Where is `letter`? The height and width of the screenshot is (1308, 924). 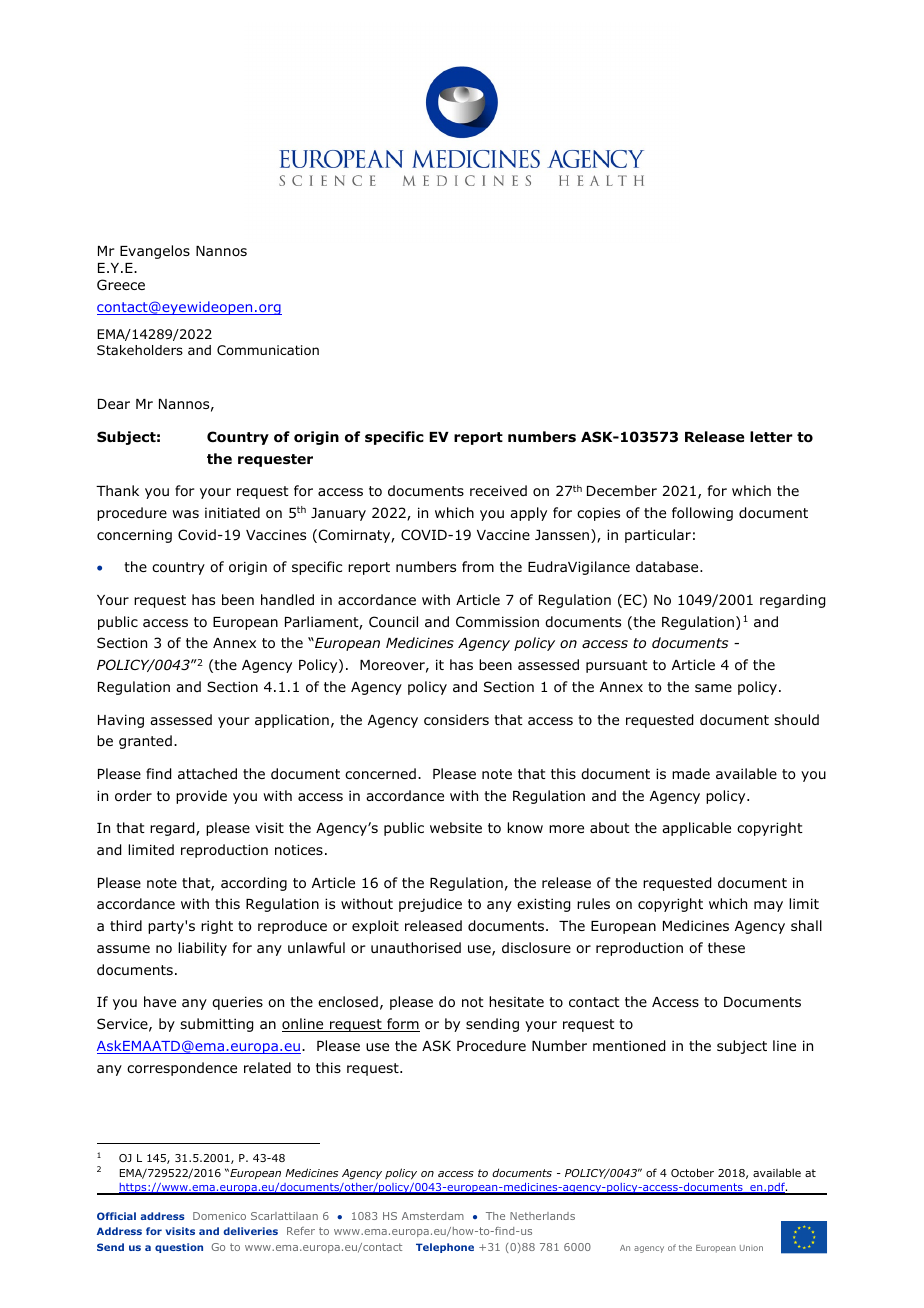 letter is located at coordinates (771, 436).
